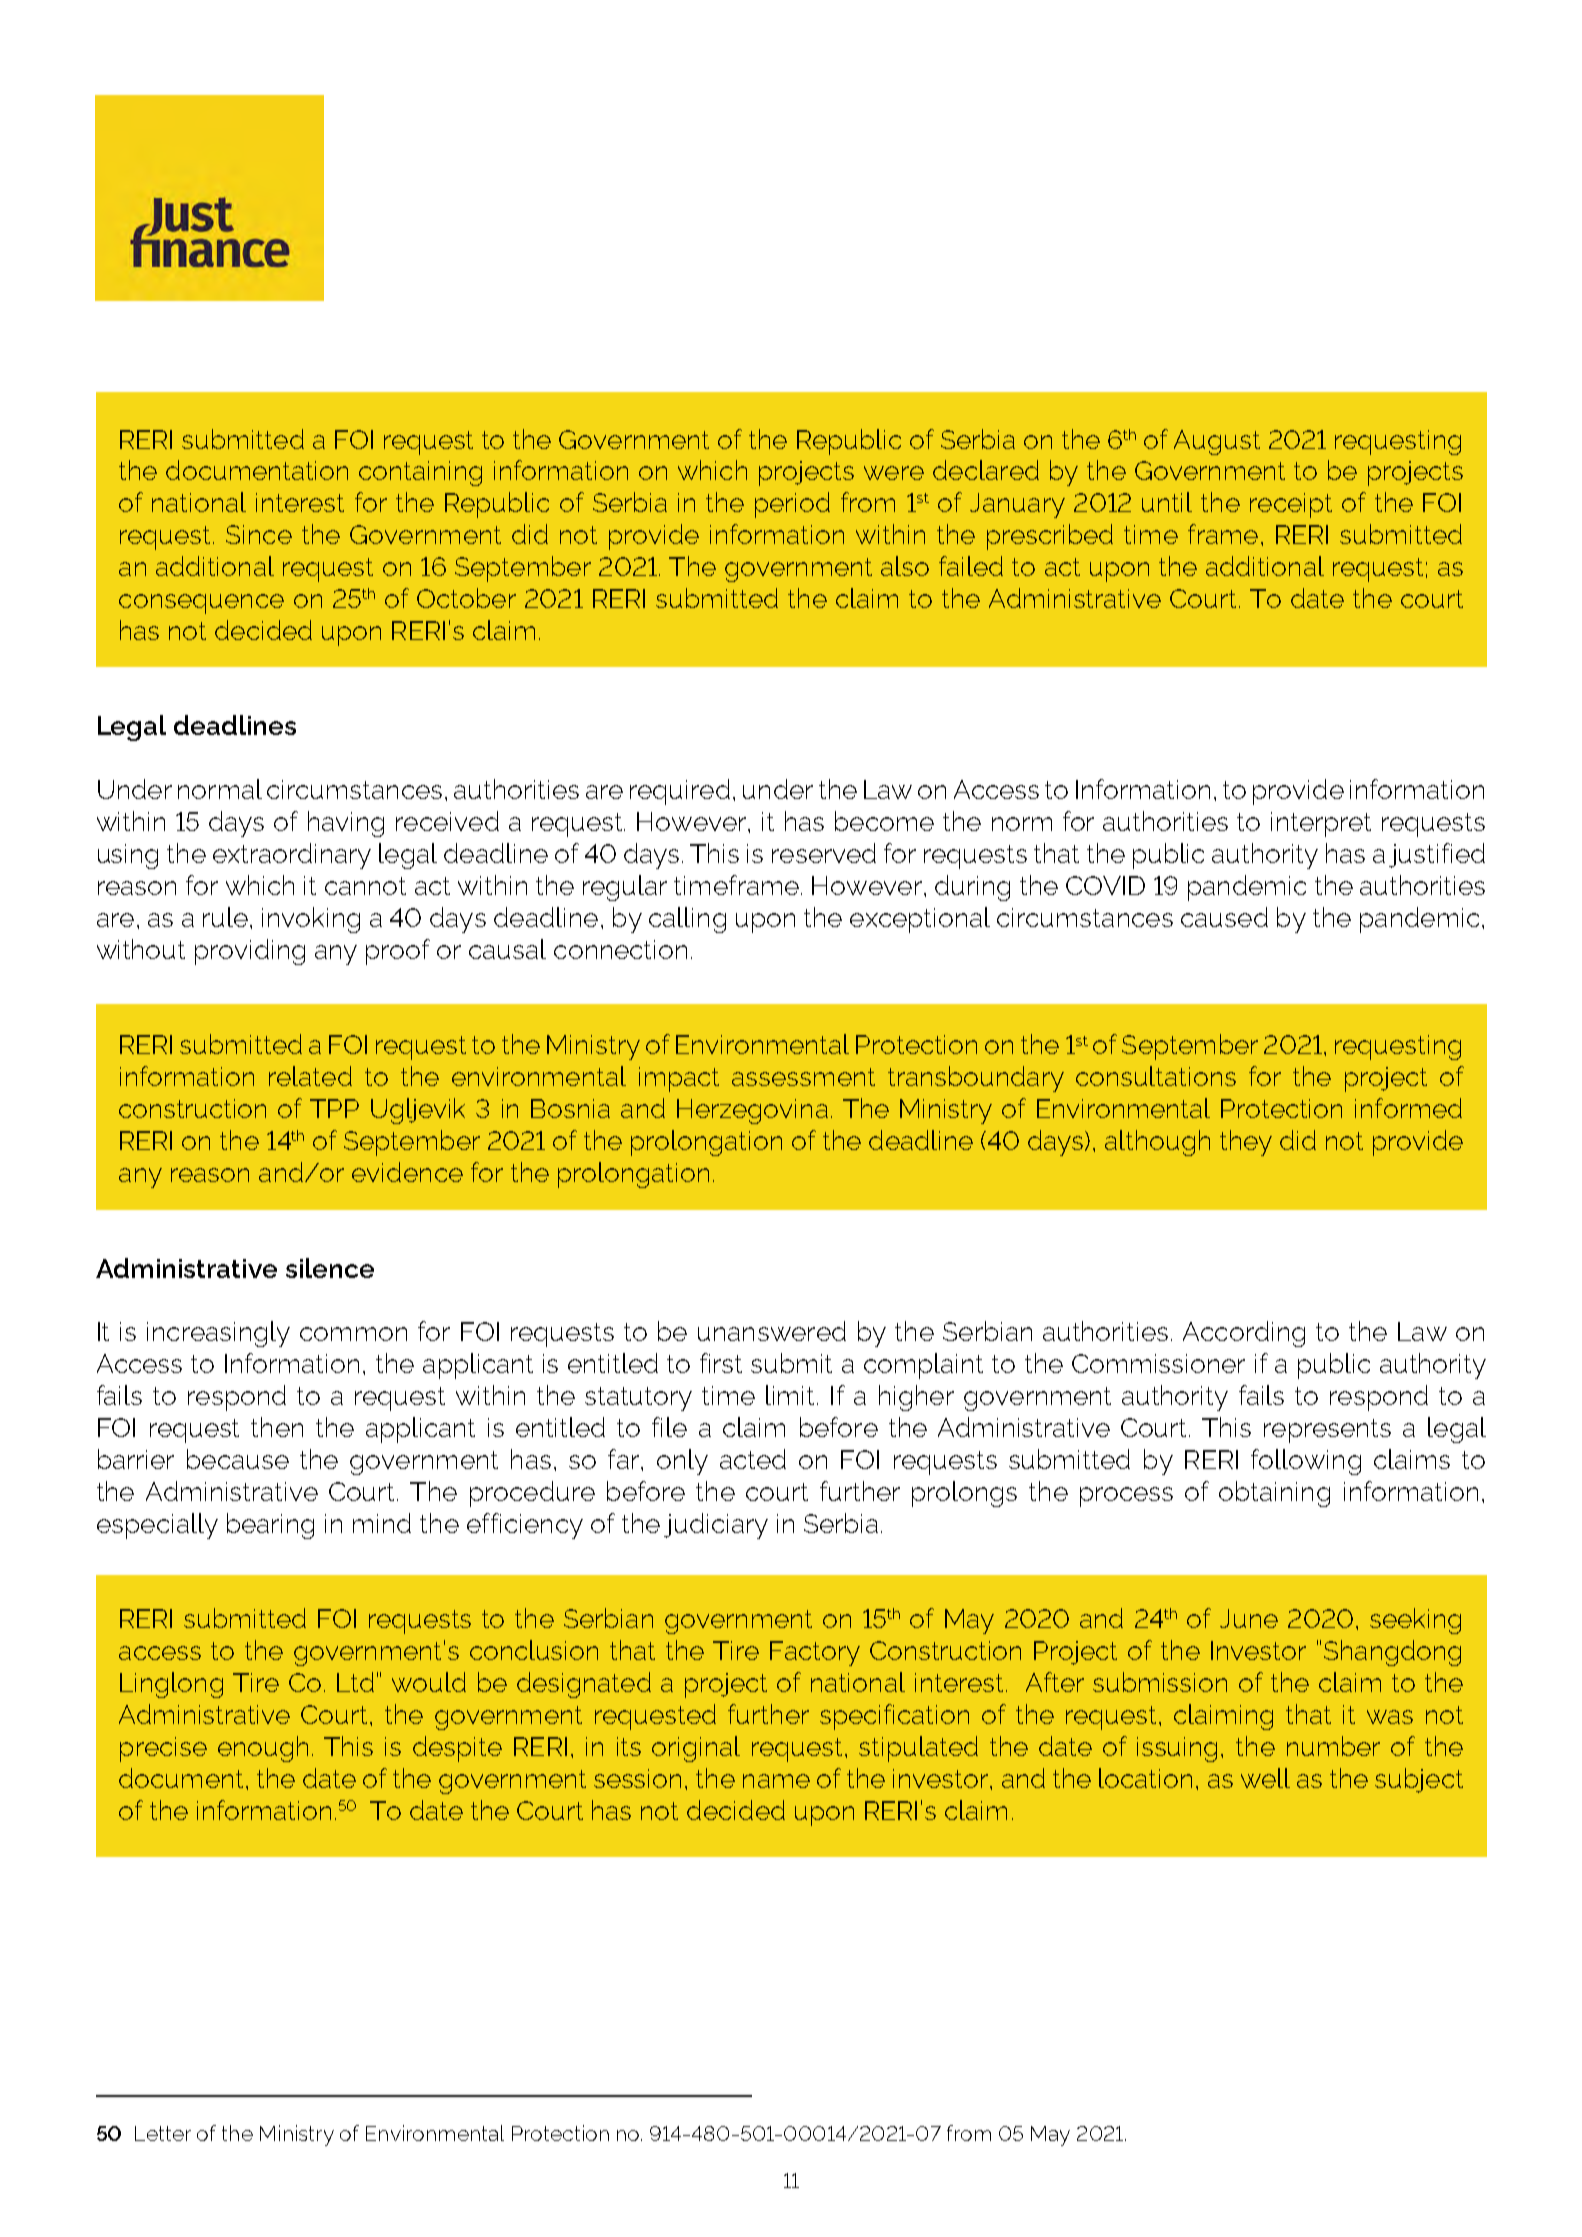 Image resolution: width=1582 pixels, height=2237 pixels. I want to click on Since, so click(259, 534).
